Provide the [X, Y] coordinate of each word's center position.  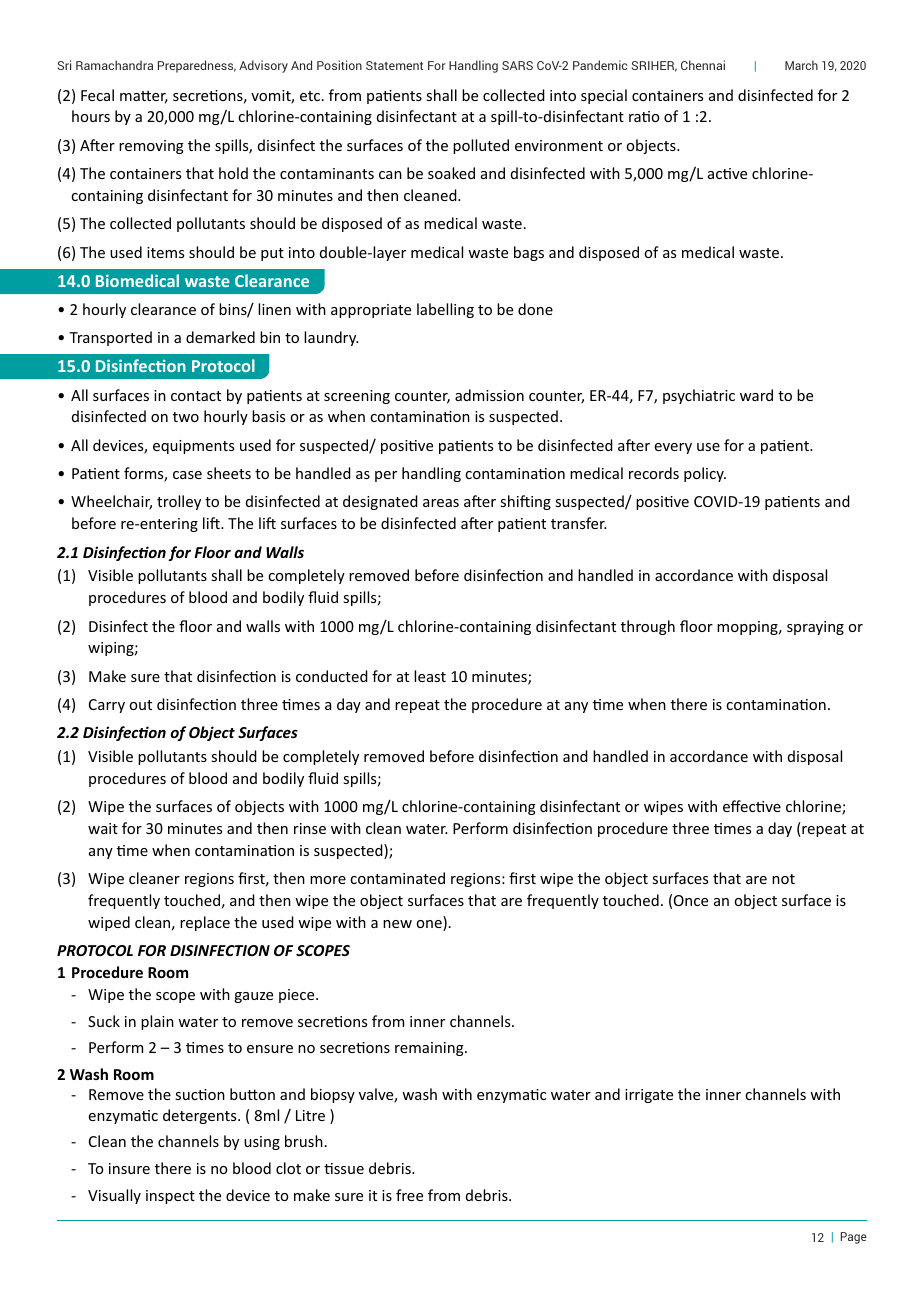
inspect [170, 1197]
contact [196, 396]
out [140, 705]
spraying [815, 628]
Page [854, 1238]
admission [489, 395]
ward [756, 395]
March [801, 65]
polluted [481, 146]
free [409, 1195]
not [783, 879]
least [430, 676]
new [397, 924]
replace [205, 923]
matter [144, 97]
